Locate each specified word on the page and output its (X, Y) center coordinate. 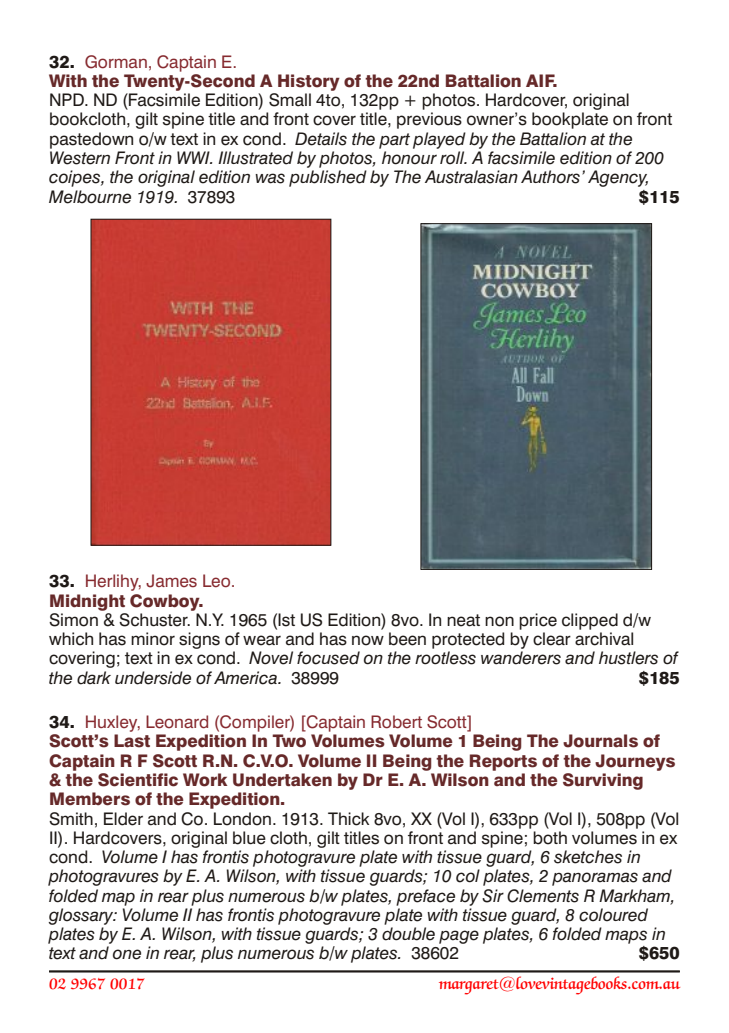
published (328, 178)
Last (132, 741)
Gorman (116, 62)
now (368, 640)
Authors (550, 177)
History (309, 82)
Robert (396, 722)
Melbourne (90, 197)
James (171, 581)
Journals (600, 741)
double (408, 934)
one (127, 954)
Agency (618, 178)
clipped (590, 621)
